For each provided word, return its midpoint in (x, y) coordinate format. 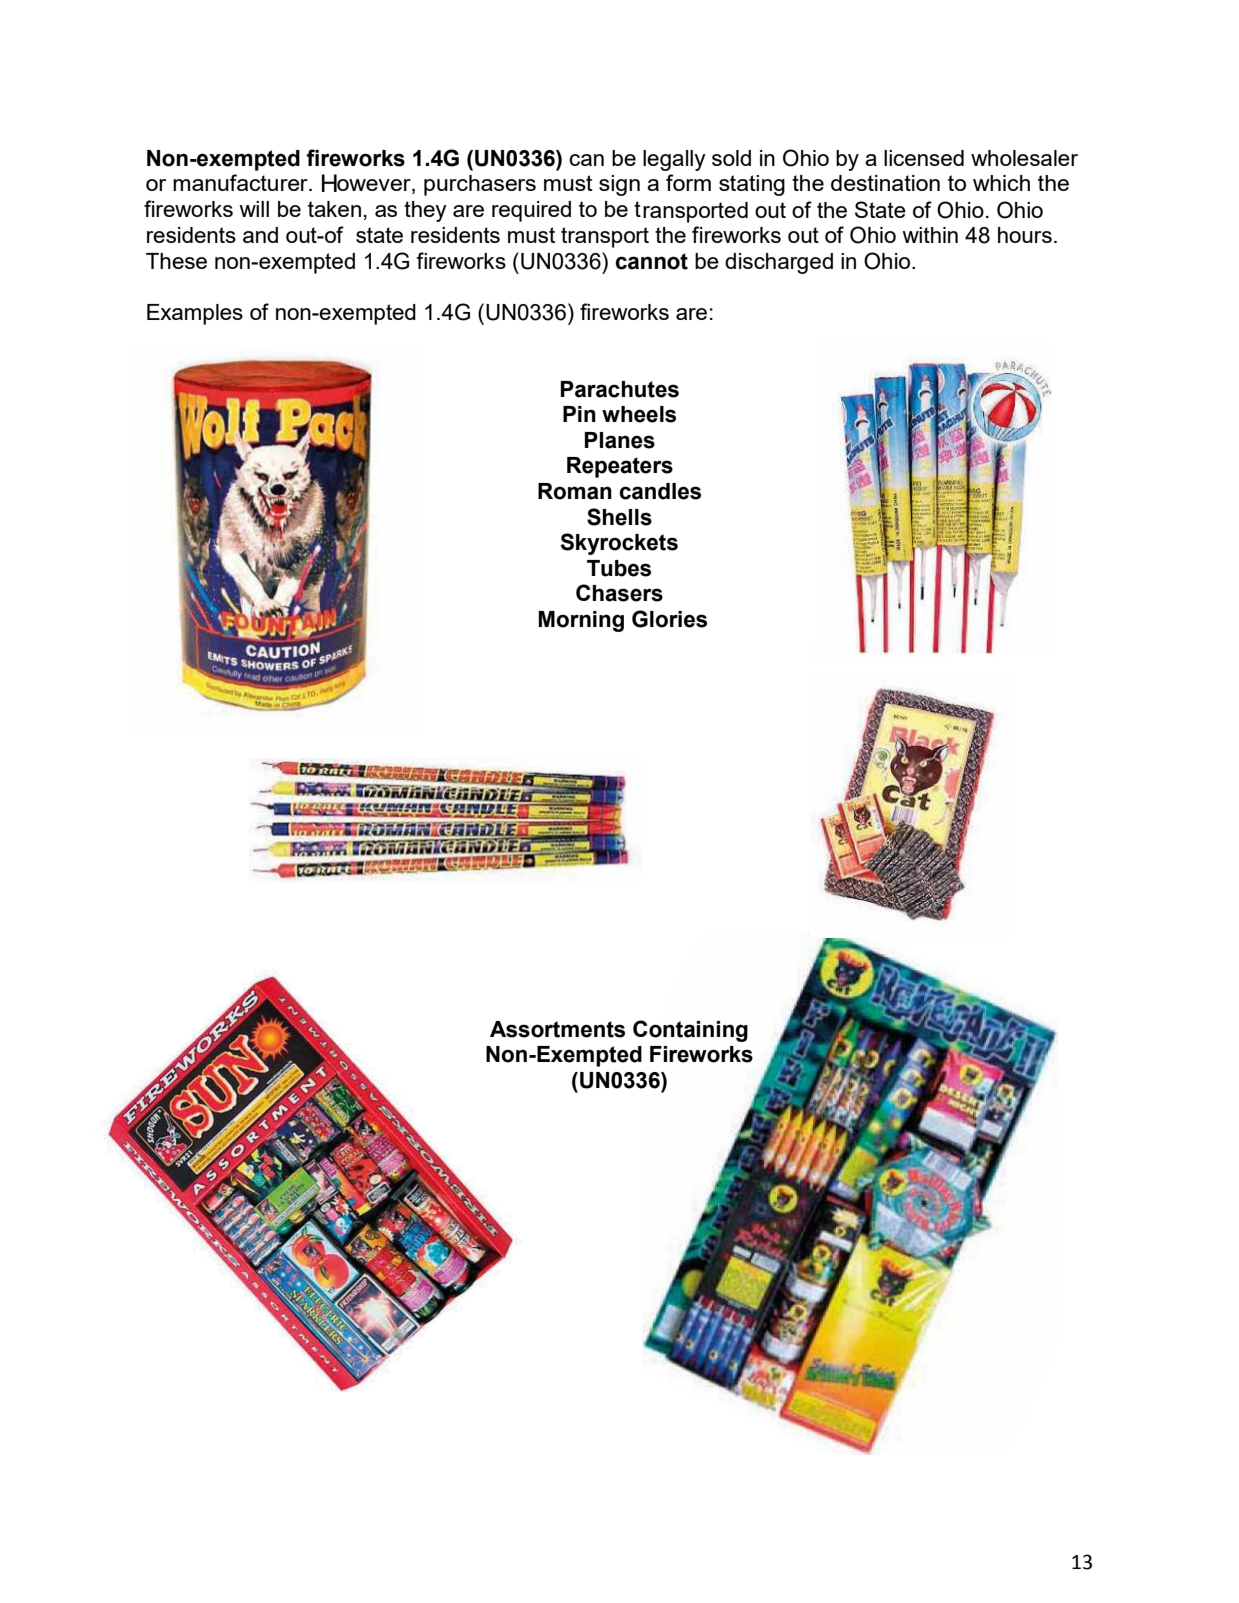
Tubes (619, 568)
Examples (195, 314)
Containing (690, 1031)
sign (619, 185)
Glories (669, 619)
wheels (639, 414)
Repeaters (620, 467)
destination (885, 183)
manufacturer (241, 182)
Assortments (557, 1029)
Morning (581, 621)
